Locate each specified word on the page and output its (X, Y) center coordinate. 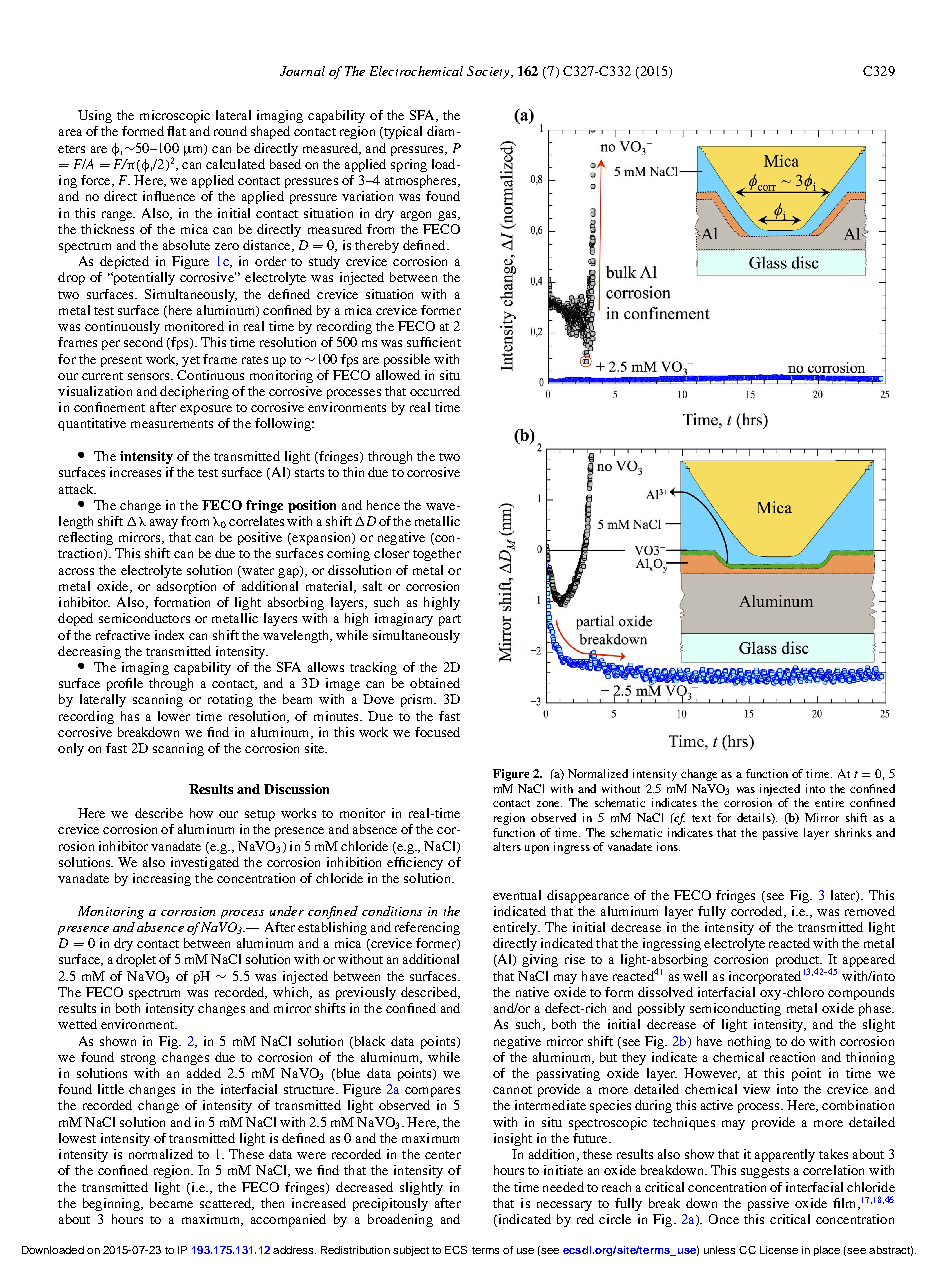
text (701, 818)
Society (489, 72)
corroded (758, 912)
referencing (427, 928)
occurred (435, 391)
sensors (150, 376)
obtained (435, 683)
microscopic (175, 116)
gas (448, 216)
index (169, 635)
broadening (400, 1220)
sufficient (434, 342)
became (171, 1203)
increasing (162, 879)
